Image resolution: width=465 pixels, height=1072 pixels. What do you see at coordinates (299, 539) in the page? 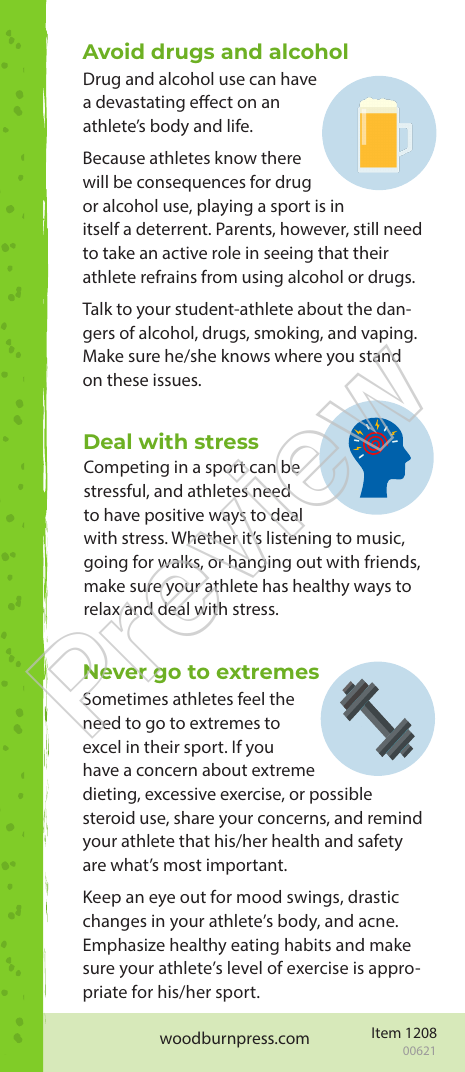
I see `listening` at bounding box center [299, 539].
